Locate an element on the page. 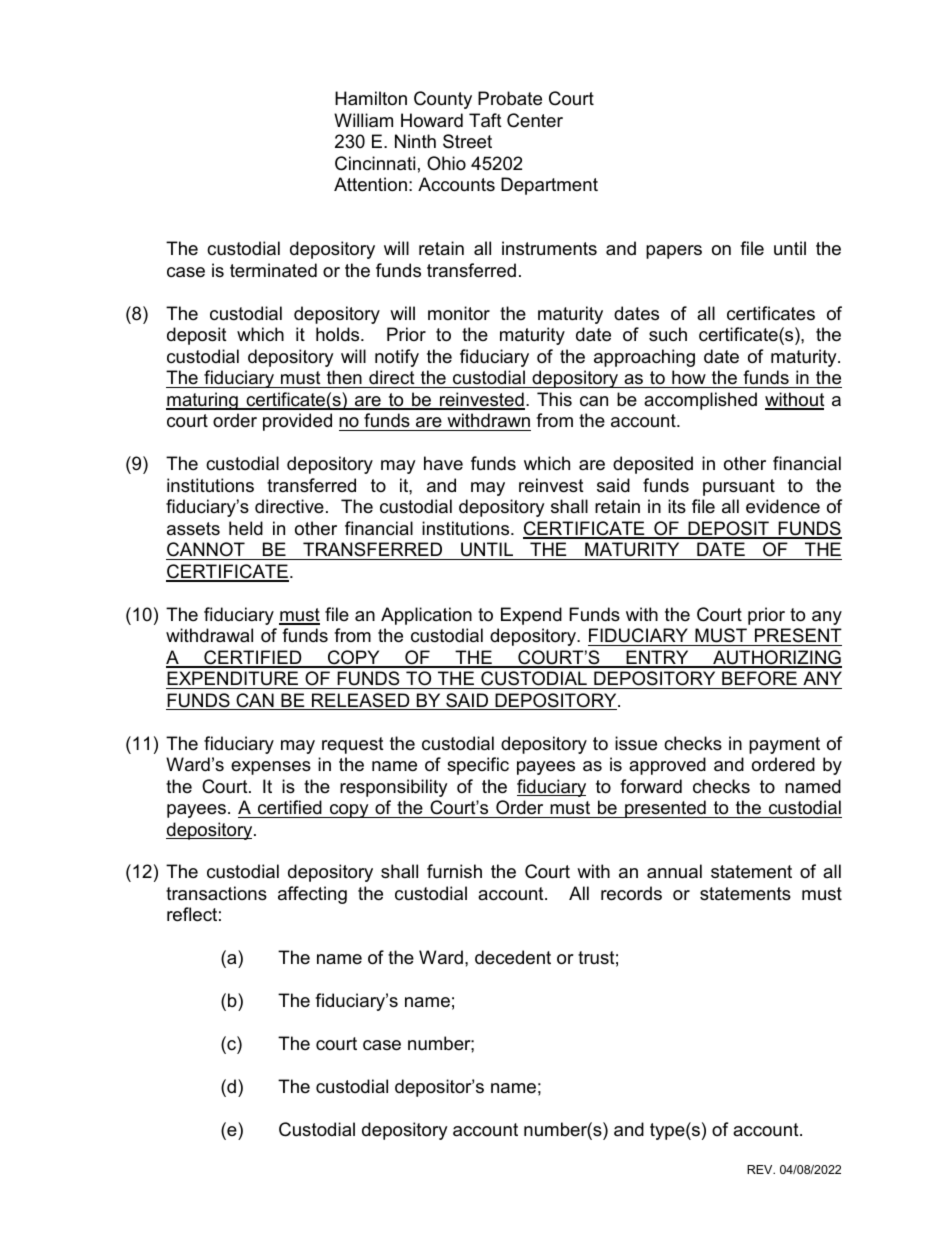 The height and width of the page is (1233, 952). papers is located at coordinates (674, 252).
